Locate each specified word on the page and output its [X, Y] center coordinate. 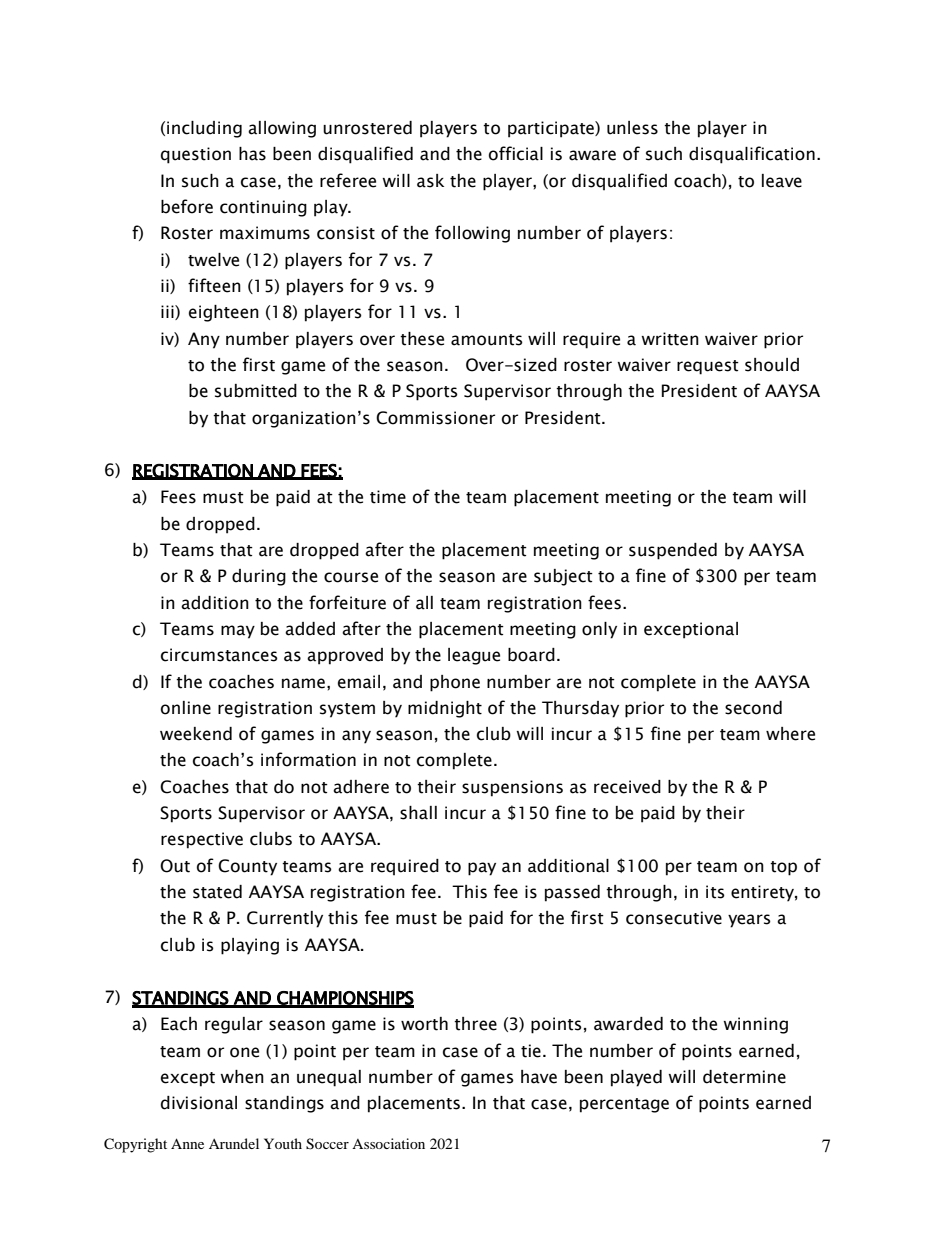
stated [217, 892]
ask [430, 181]
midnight [445, 709]
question [196, 155]
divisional [199, 1103]
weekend [196, 734]
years [749, 921]
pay [482, 869]
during [259, 577]
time [388, 497]
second [753, 708]
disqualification [752, 155]
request [708, 367]
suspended [673, 551]
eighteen [224, 313]
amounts [487, 340]
